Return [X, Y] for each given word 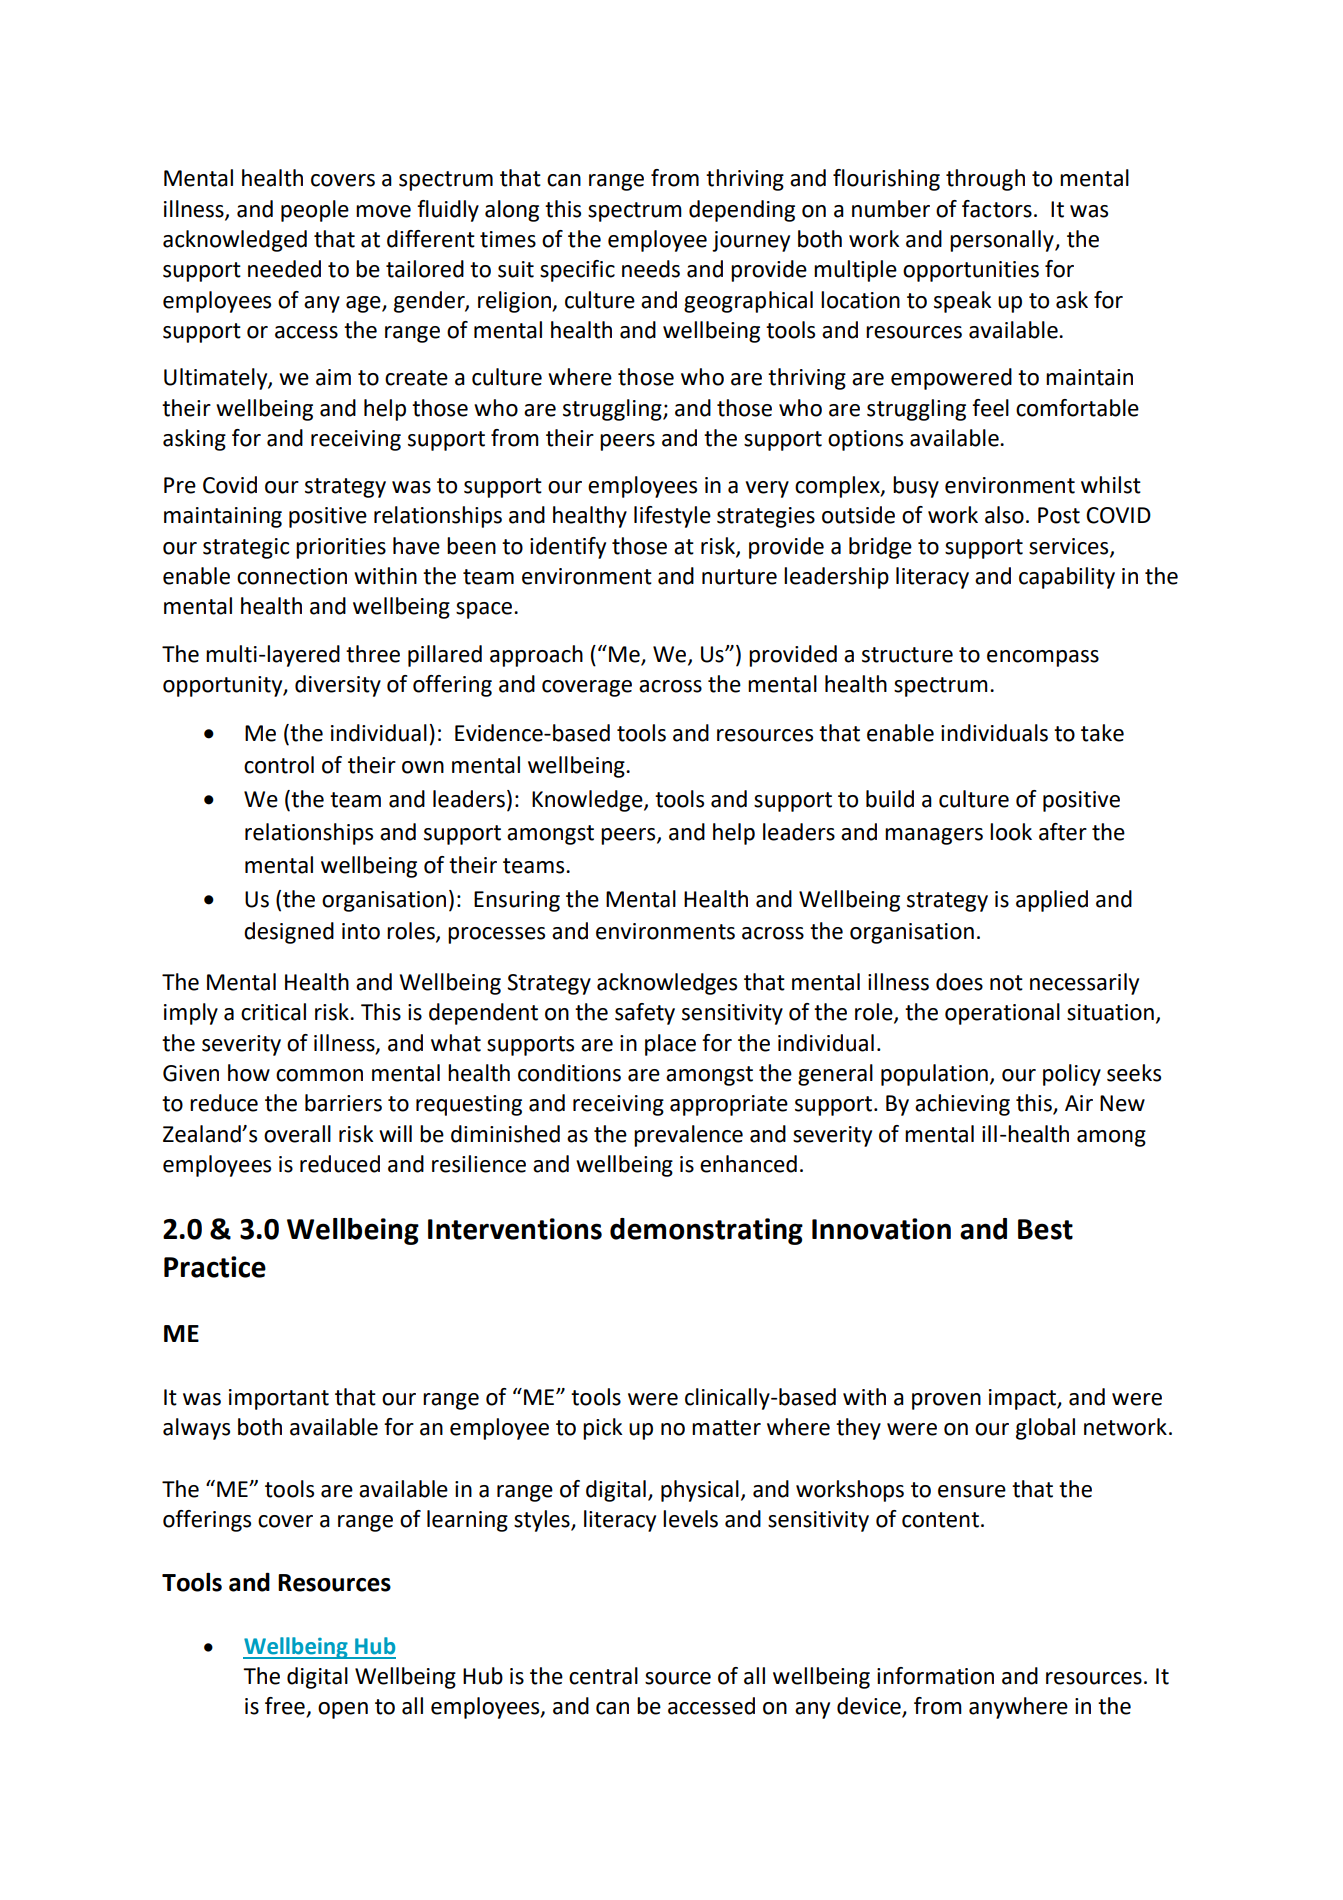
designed [289, 933]
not [1006, 983]
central [603, 1676]
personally [1003, 241]
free [286, 1707]
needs [651, 269]
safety [645, 1014]
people [315, 211]
